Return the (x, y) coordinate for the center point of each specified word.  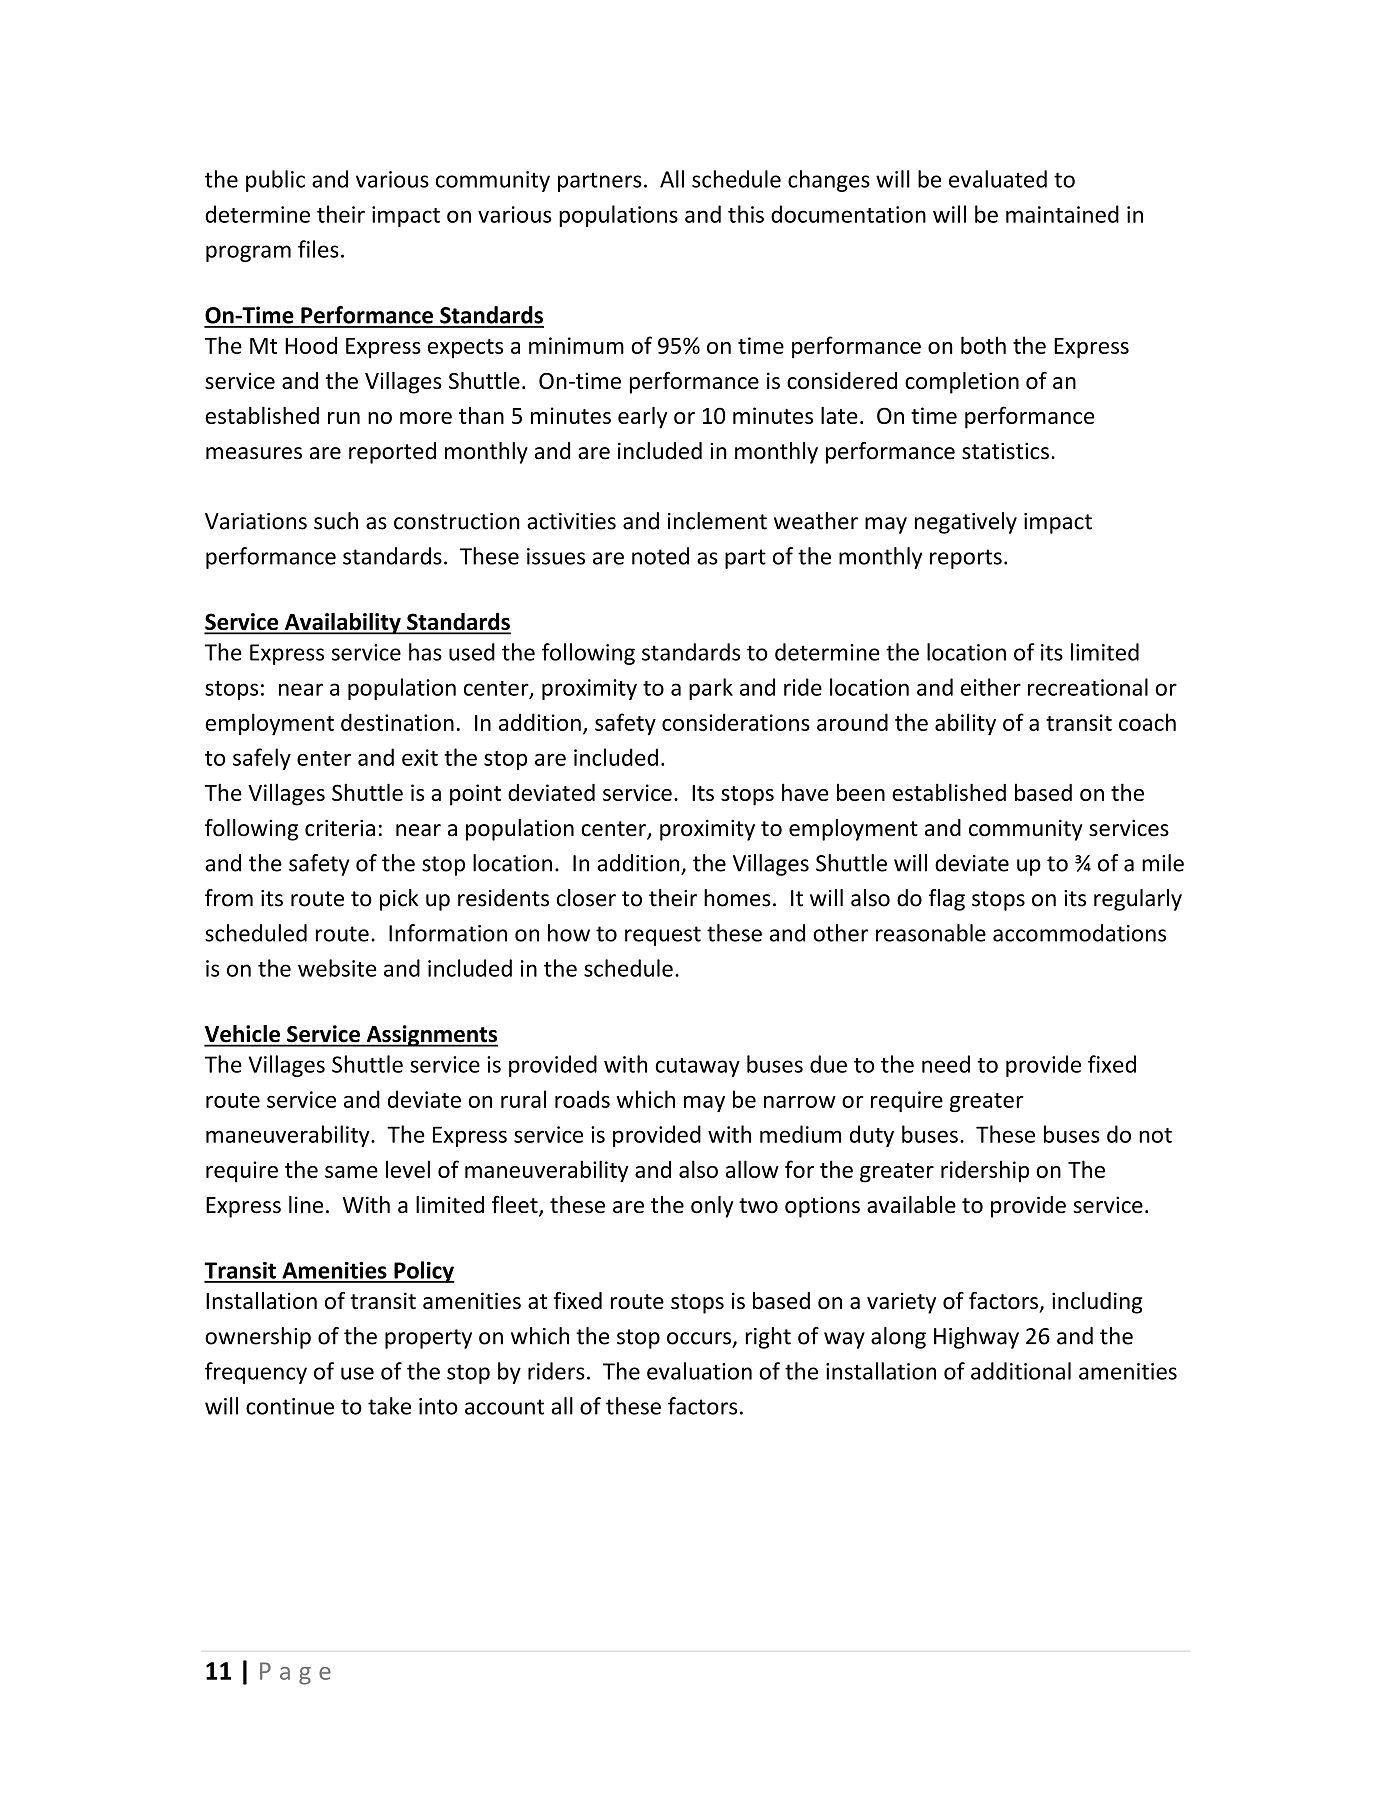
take (389, 1406)
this (746, 214)
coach (1147, 722)
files (318, 249)
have (805, 792)
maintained (1062, 214)
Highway (976, 1338)
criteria (340, 828)
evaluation (699, 1371)
